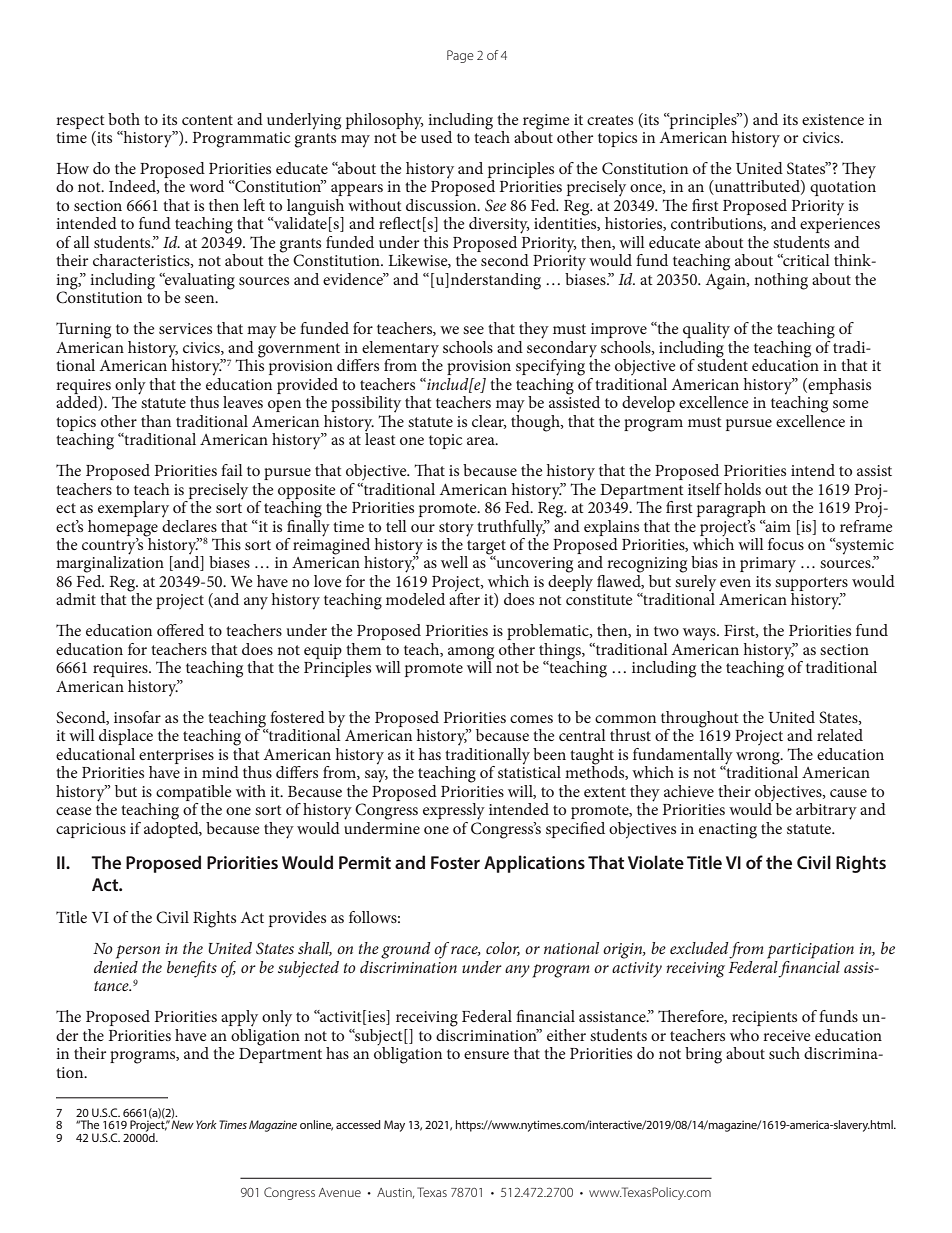 This screenshot has height=1233, width=952. Describe the element at coordinates (784, 1053) in the screenshot. I see `such` at that location.
